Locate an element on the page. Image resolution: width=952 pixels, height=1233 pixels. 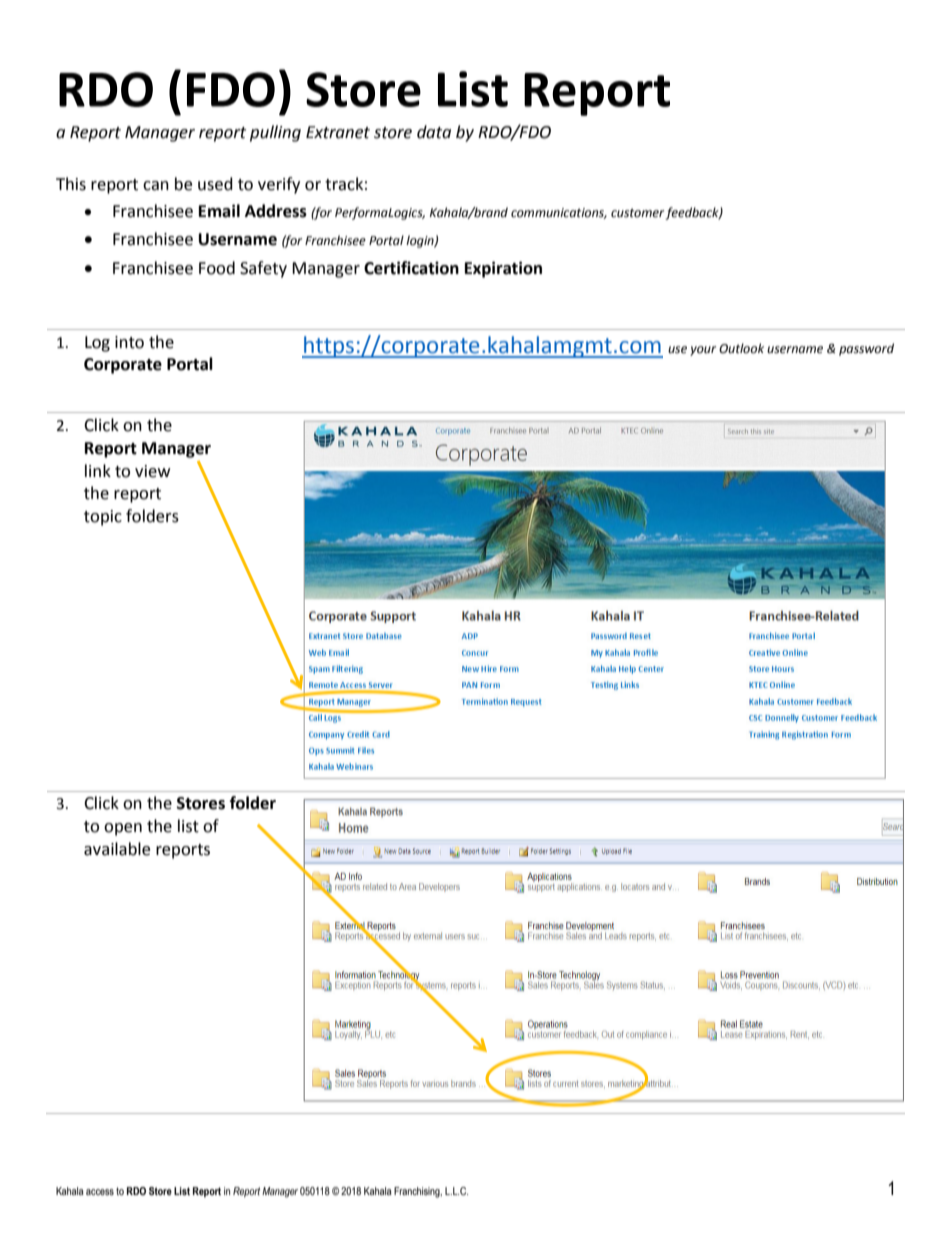
customer is located at coordinates (638, 214).
